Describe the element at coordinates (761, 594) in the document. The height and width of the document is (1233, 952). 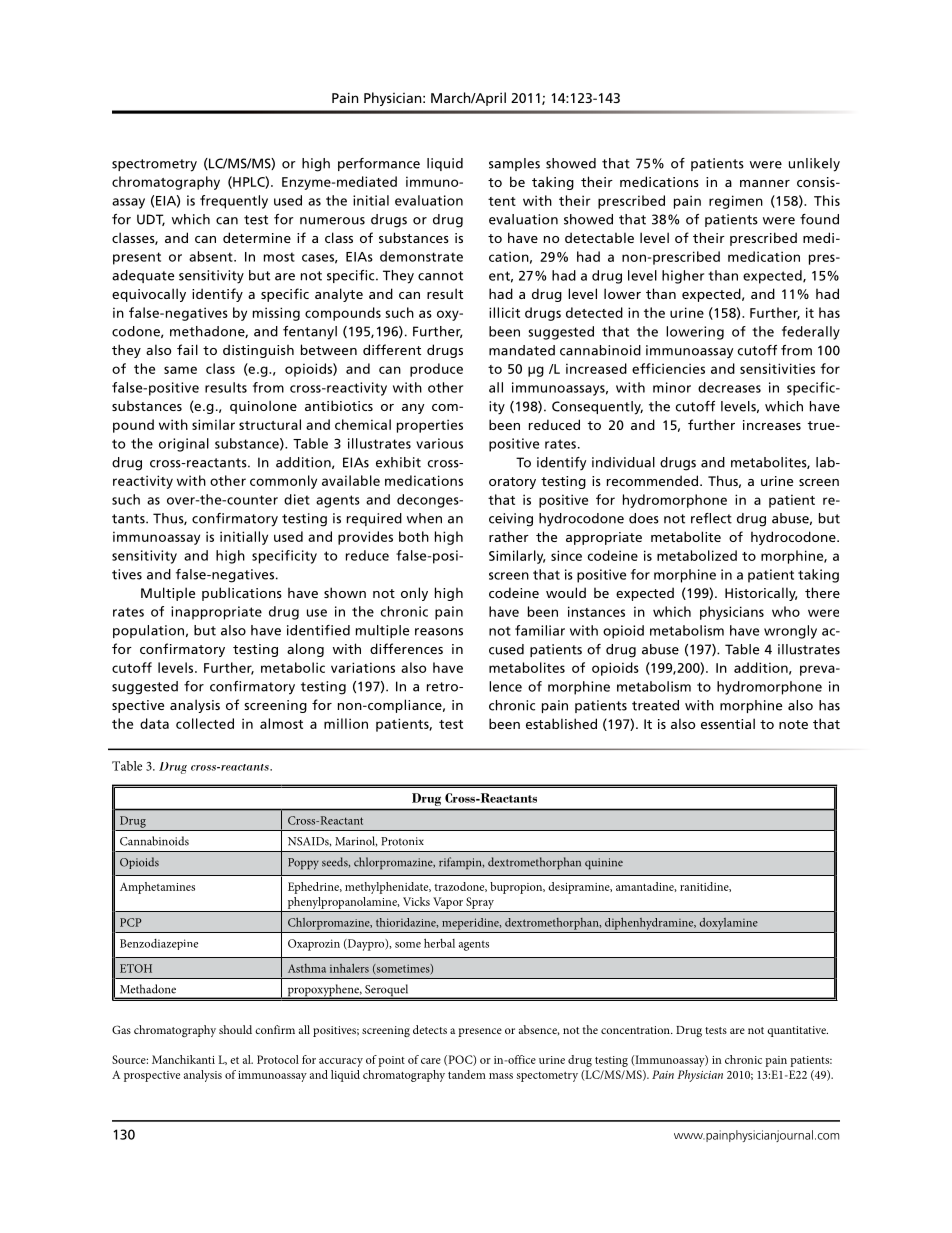
I see `Historically` at that location.
